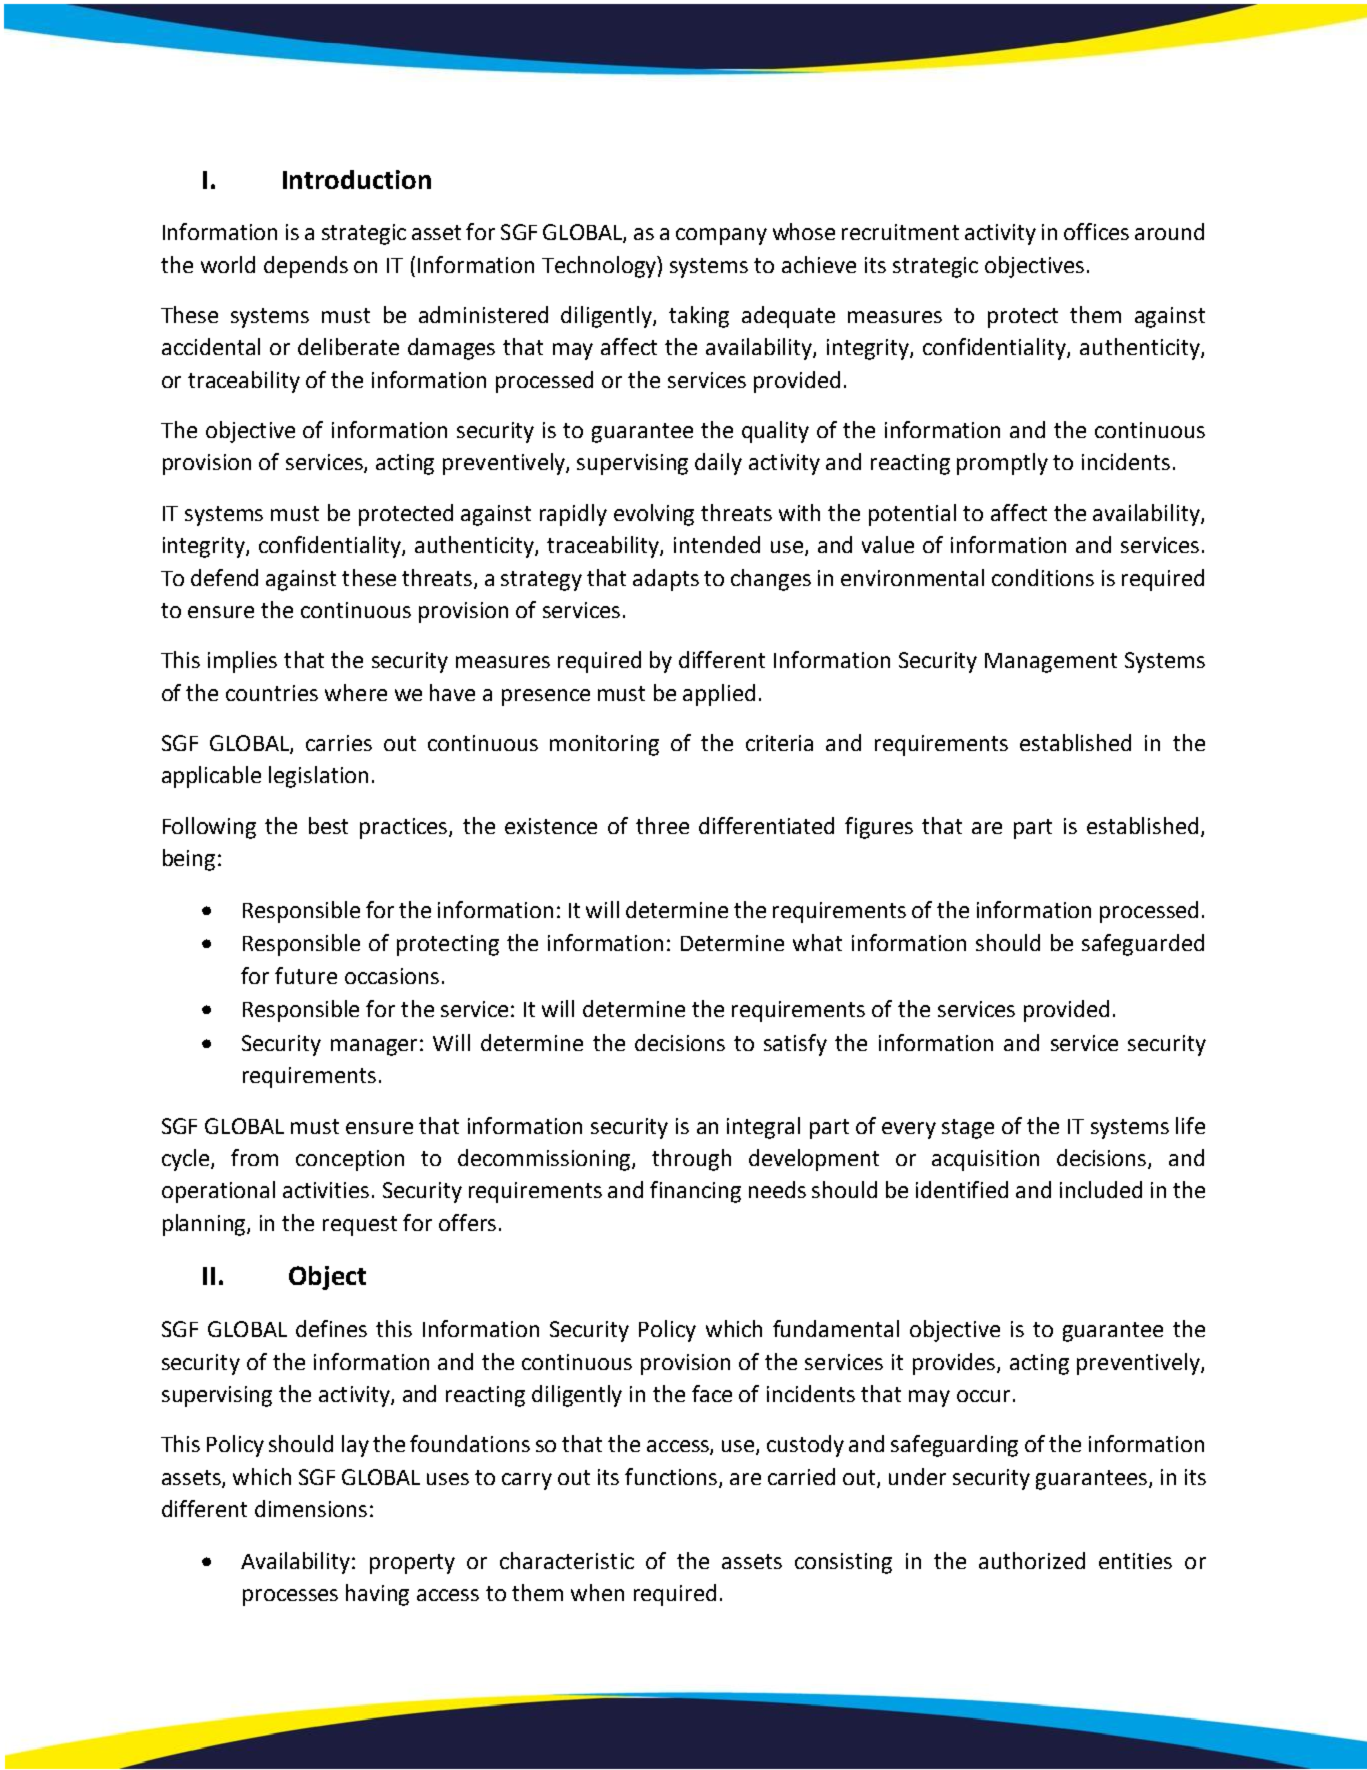 The height and width of the document is (1770, 1367). What do you see at coordinates (306, 267) in the document?
I see `depends` at bounding box center [306, 267].
